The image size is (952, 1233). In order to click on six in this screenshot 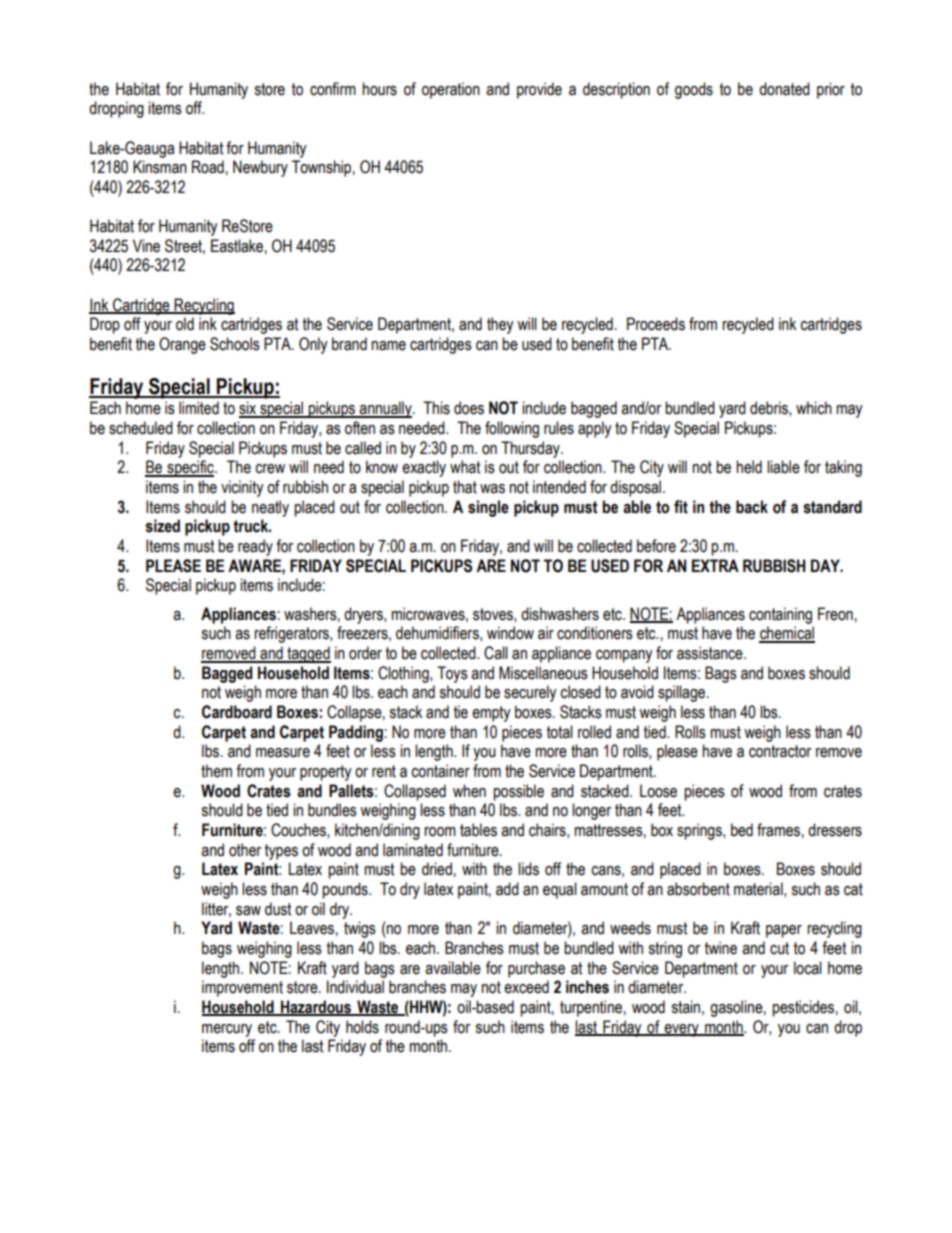, I will do `click(249, 409)`.
